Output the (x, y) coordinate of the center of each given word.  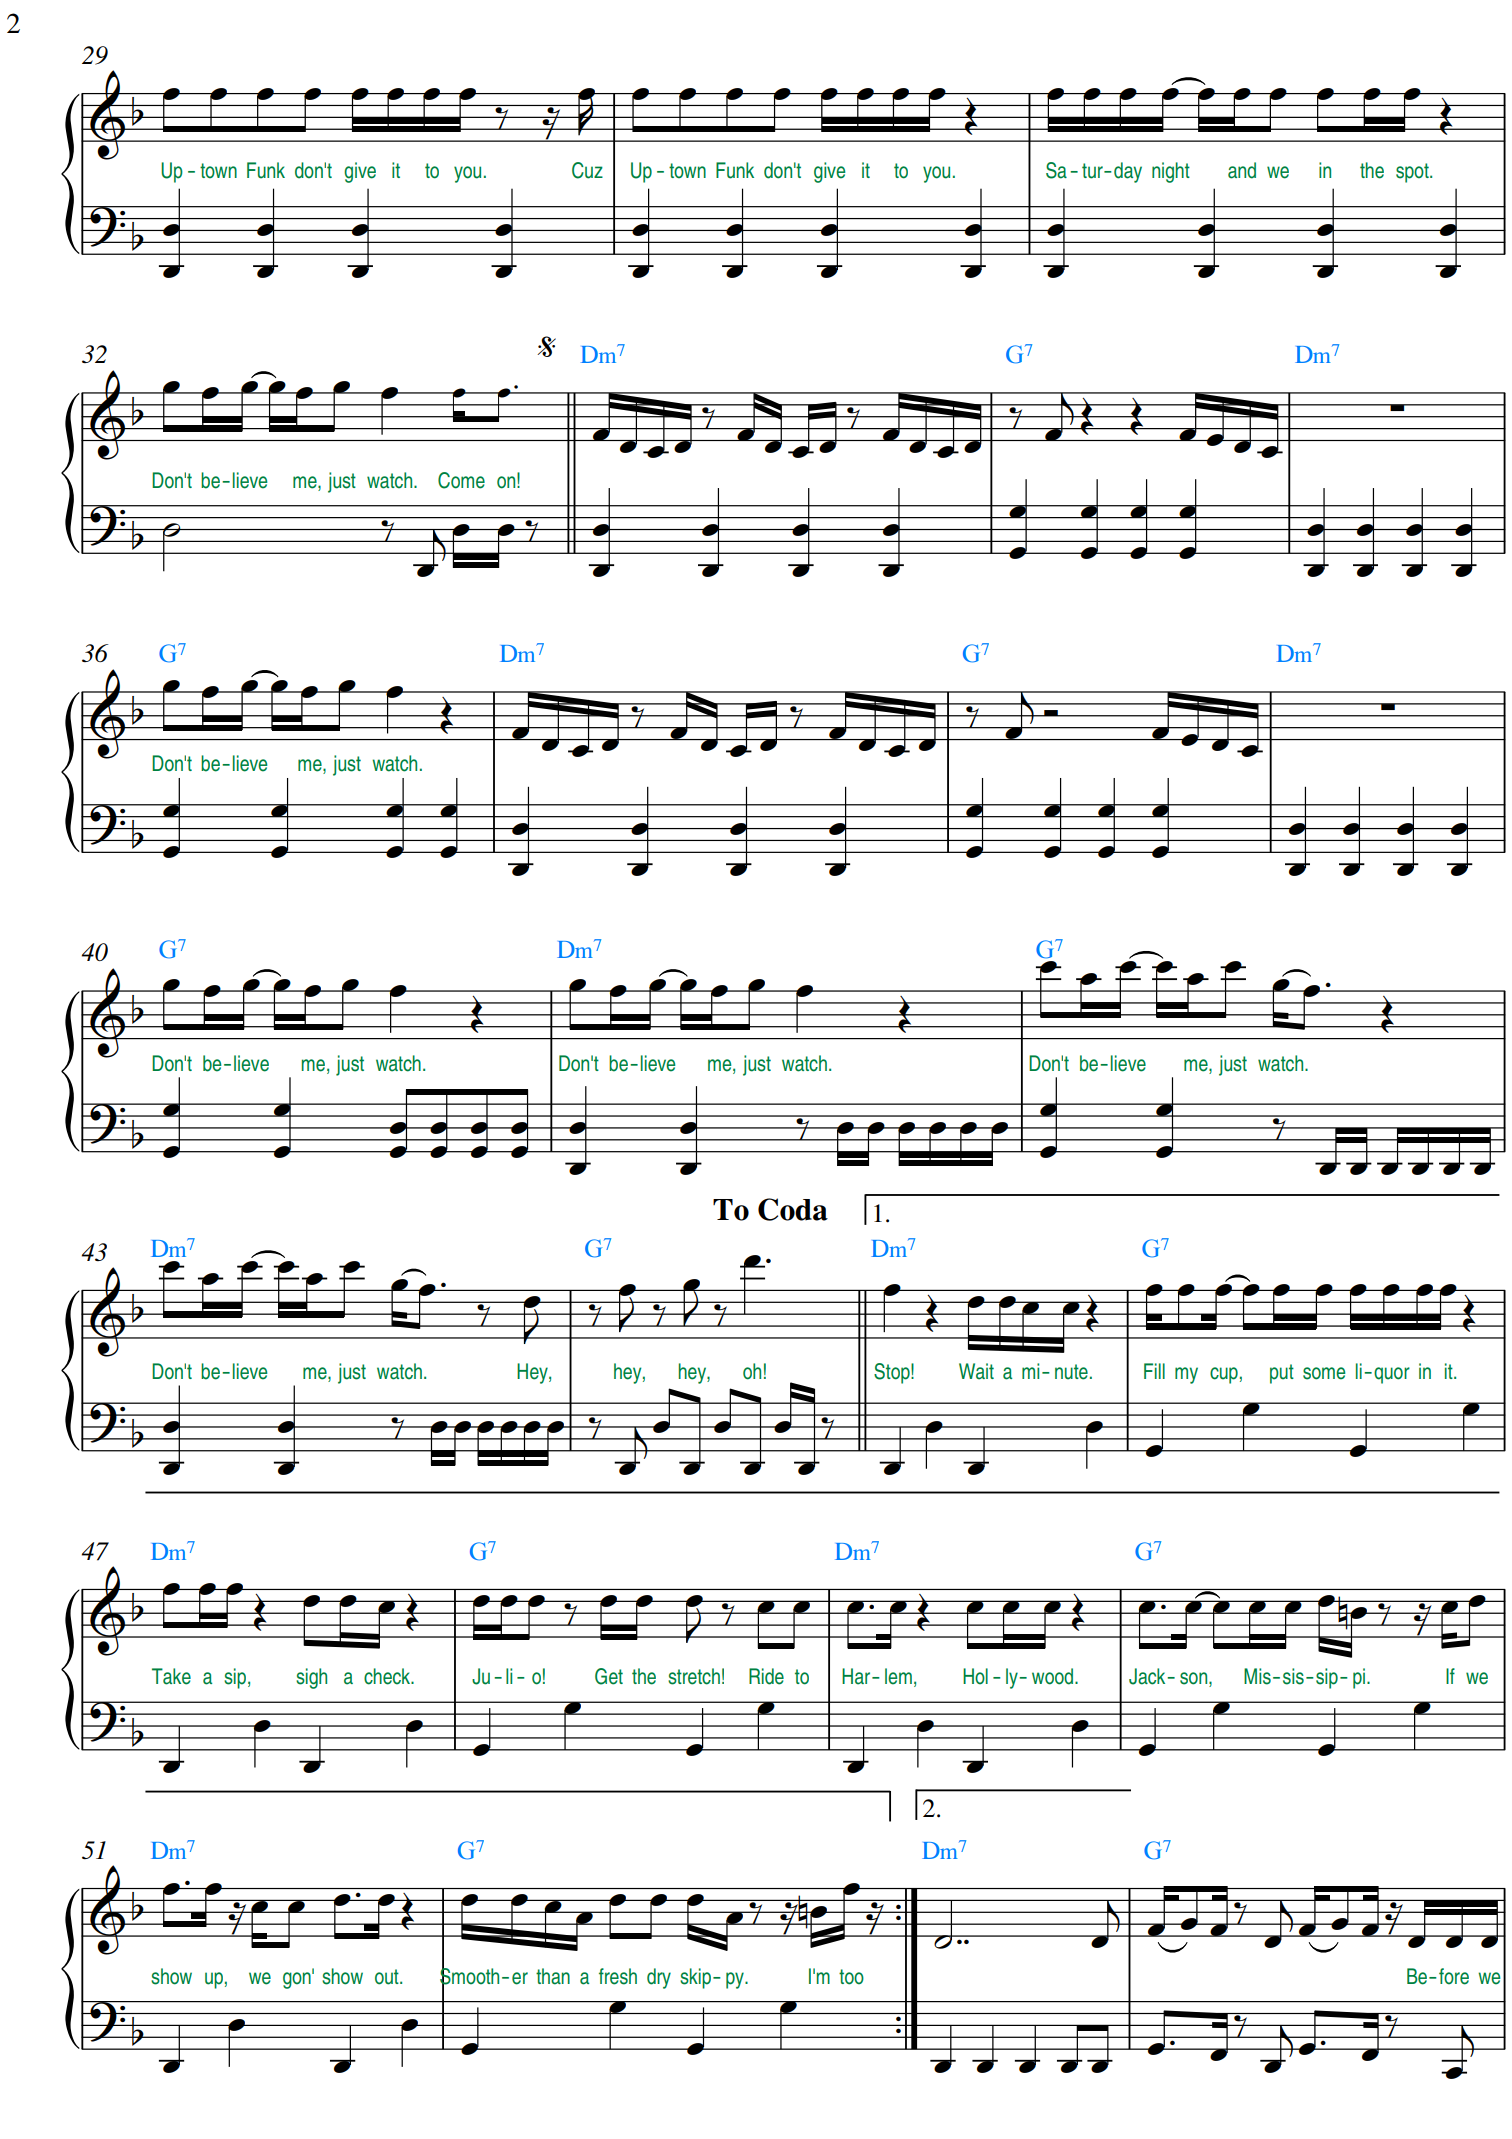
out (388, 1977)
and (1242, 170)
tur (1093, 171)
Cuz (587, 170)
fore (1454, 1976)
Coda (793, 1209)
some (1324, 1373)
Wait (976, 1371)
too (851, 1977)
